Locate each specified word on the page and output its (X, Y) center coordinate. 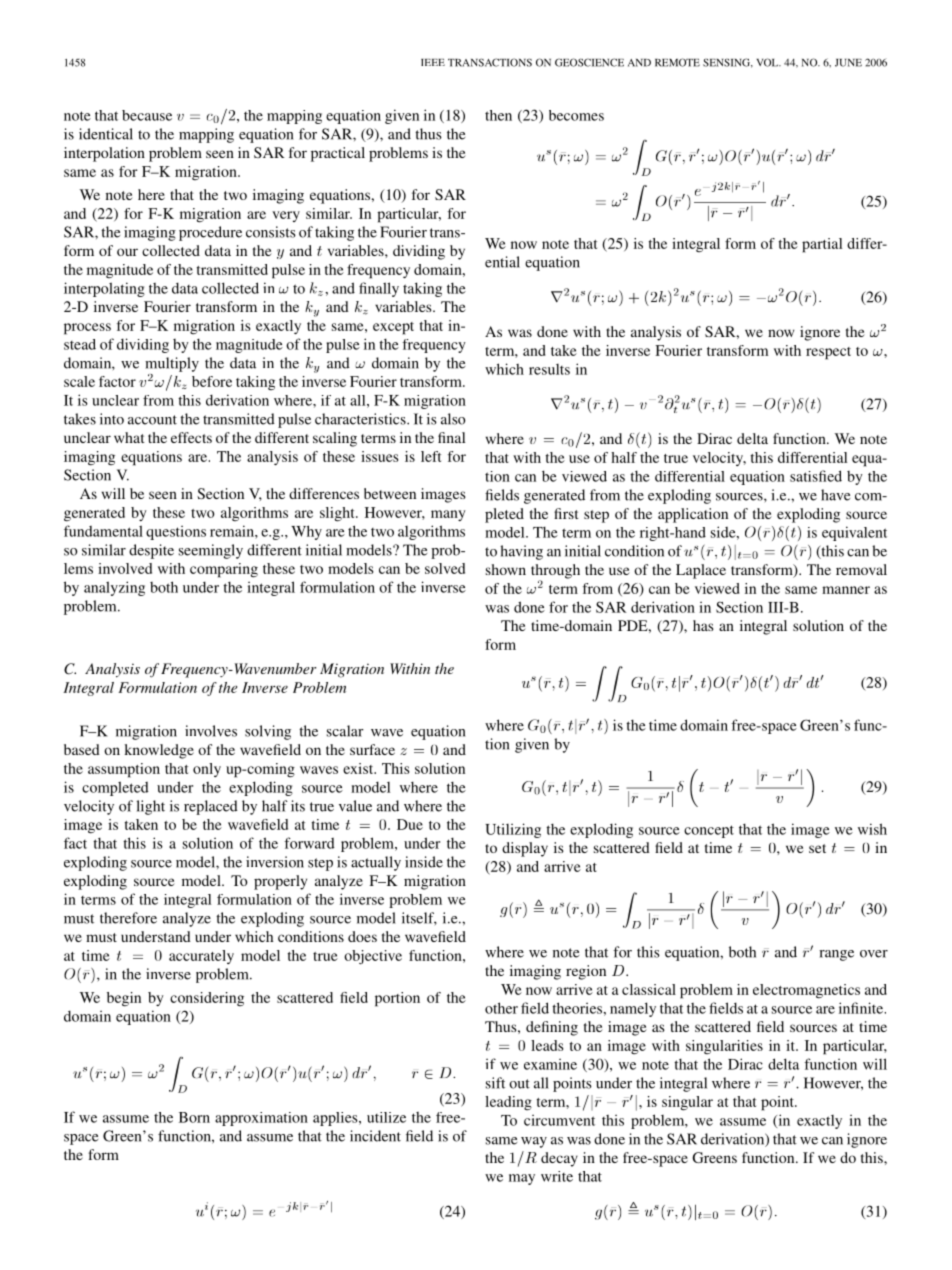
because (147, 115)
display (525, 849)
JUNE (848, 63)
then (498, 115)
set (817, 848)
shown (506, 569)
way (534, 1142)
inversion (275, 862)
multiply (172, 364)
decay (559, 1159)
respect (828, 353)
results (549, 369)
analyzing (114, 588)
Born (194, 1117)
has (703, 625)
